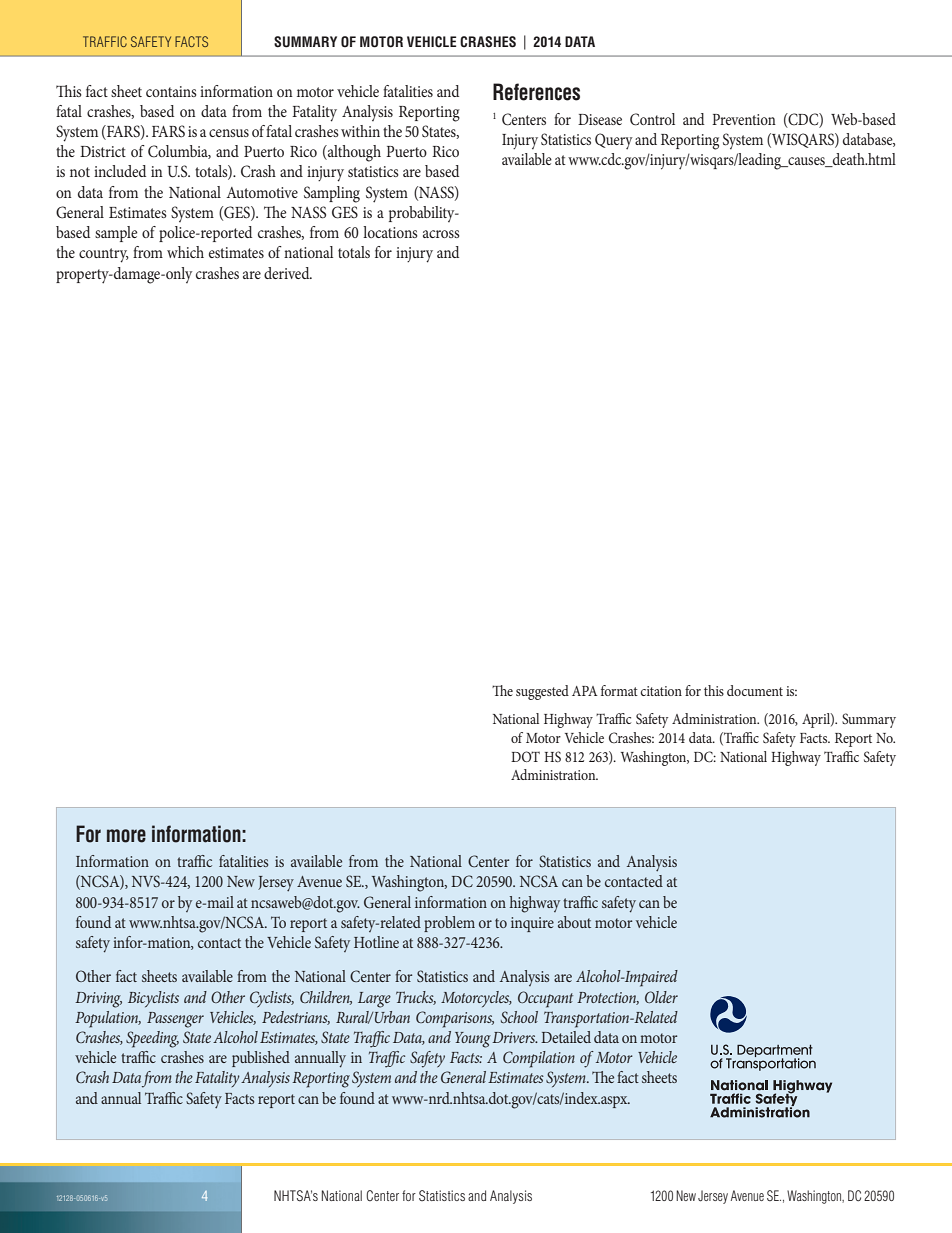 This screenshot has height=1233, width=952. What do you see at coordinates (360, 131) in the screenshot?
I see `within` at bounding box center [360, 131].
